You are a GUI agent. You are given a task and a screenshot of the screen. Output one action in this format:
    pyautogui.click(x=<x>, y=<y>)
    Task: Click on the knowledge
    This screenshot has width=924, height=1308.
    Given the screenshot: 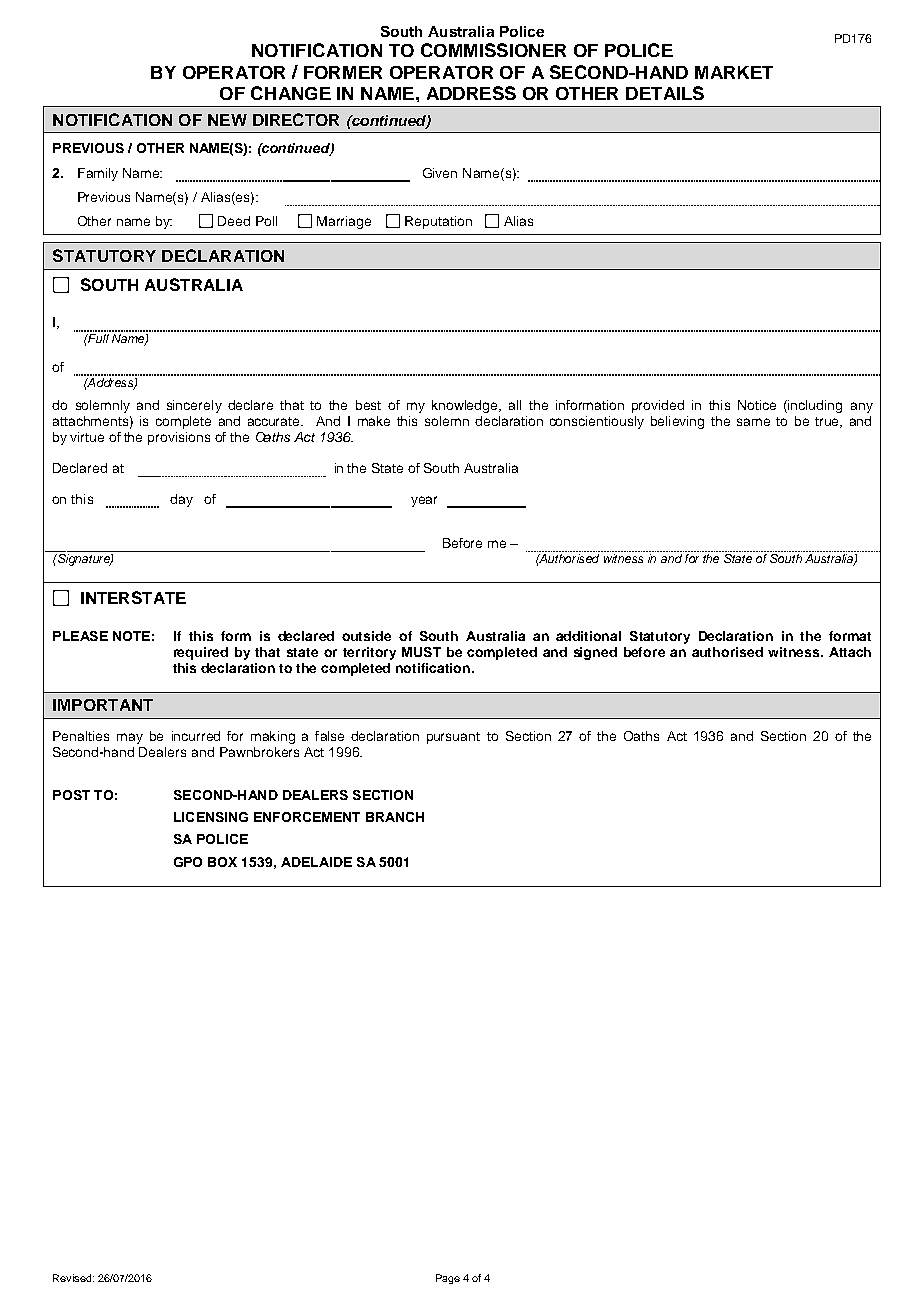 What is the action you would take?
    pyautogui.click(x=466, y=406)
